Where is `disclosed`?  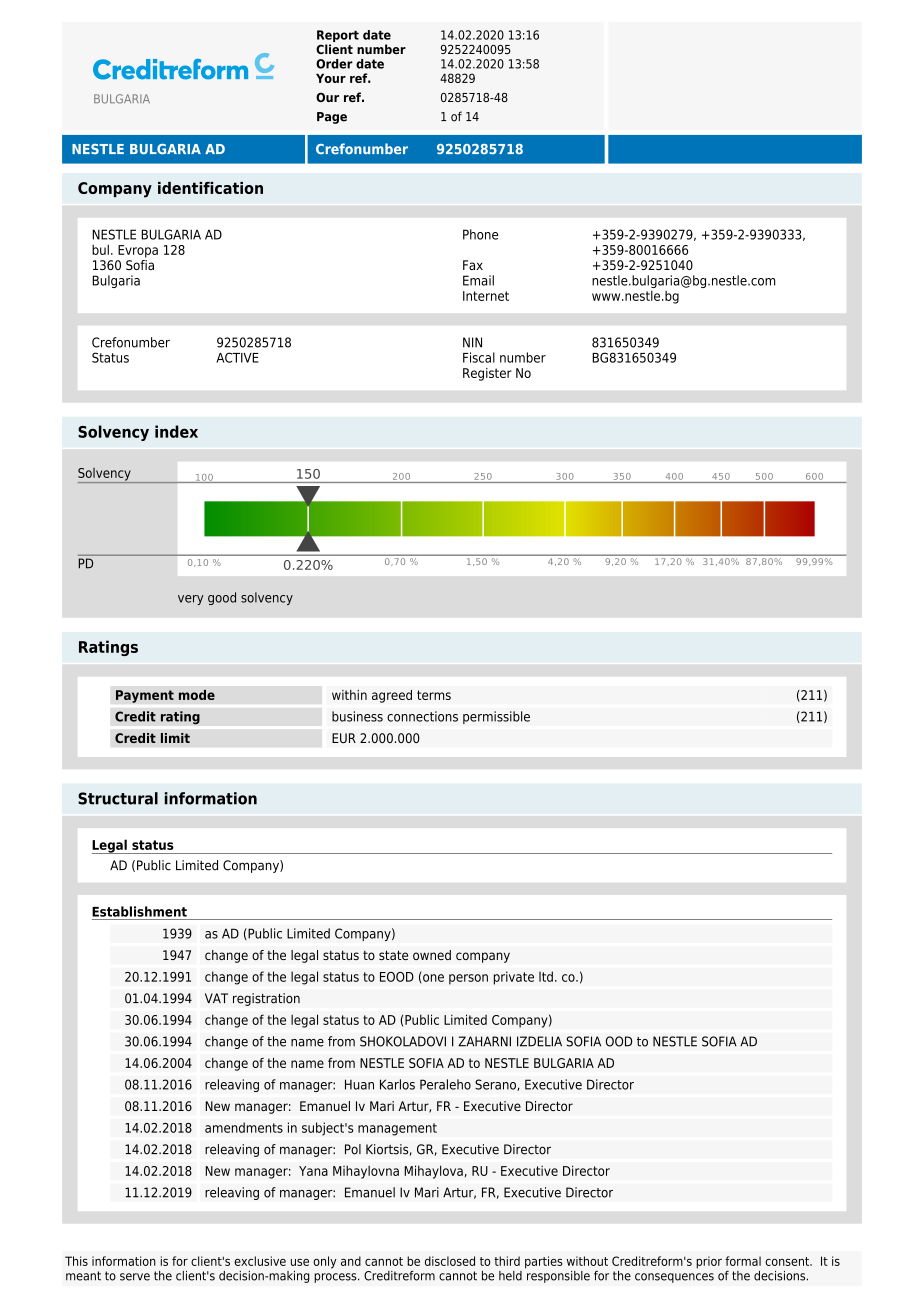
disclosed is located at coordinates (450, 1261).
